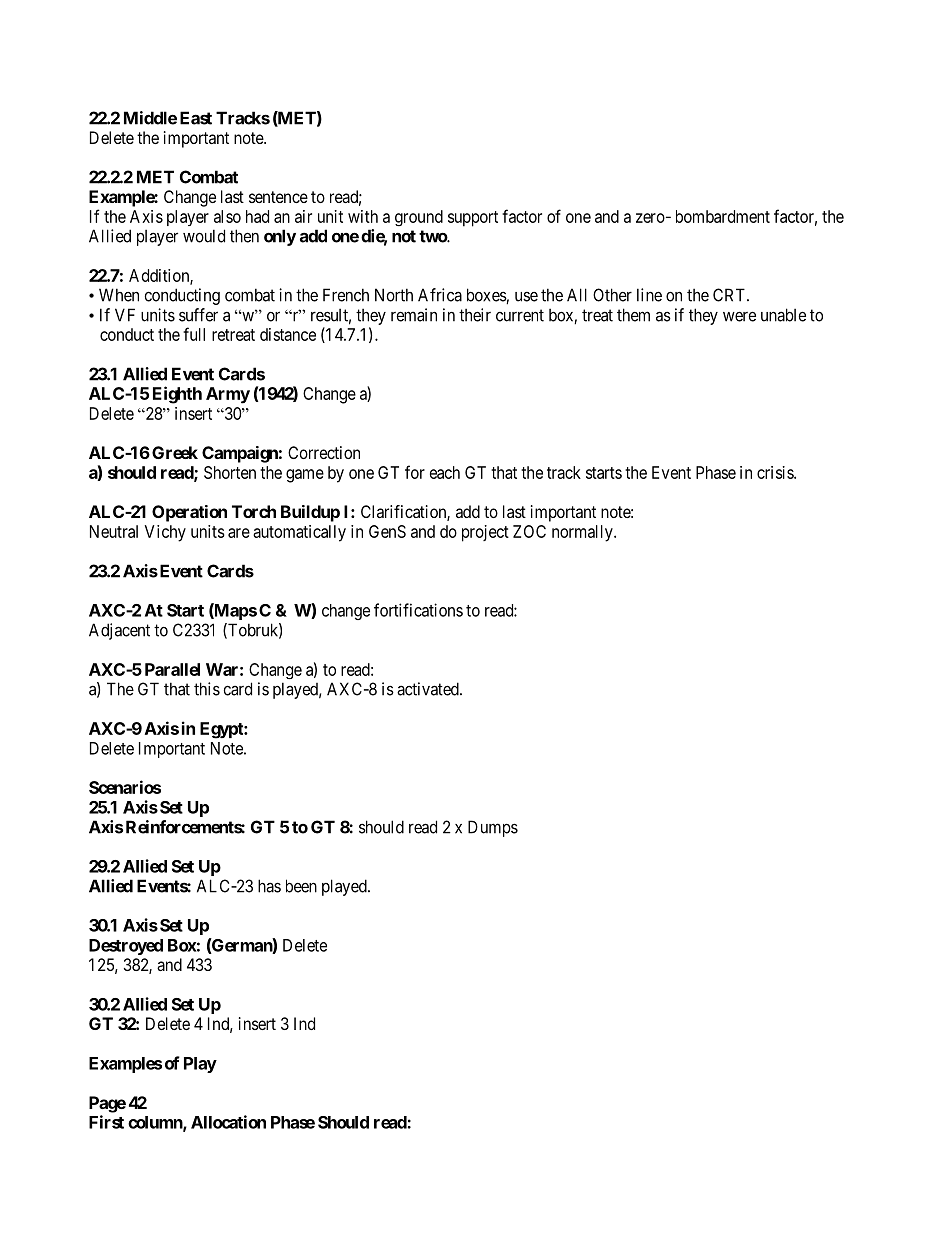 The image size is (952, 1233). I want to click on Allocation, so click(228, 1122).
